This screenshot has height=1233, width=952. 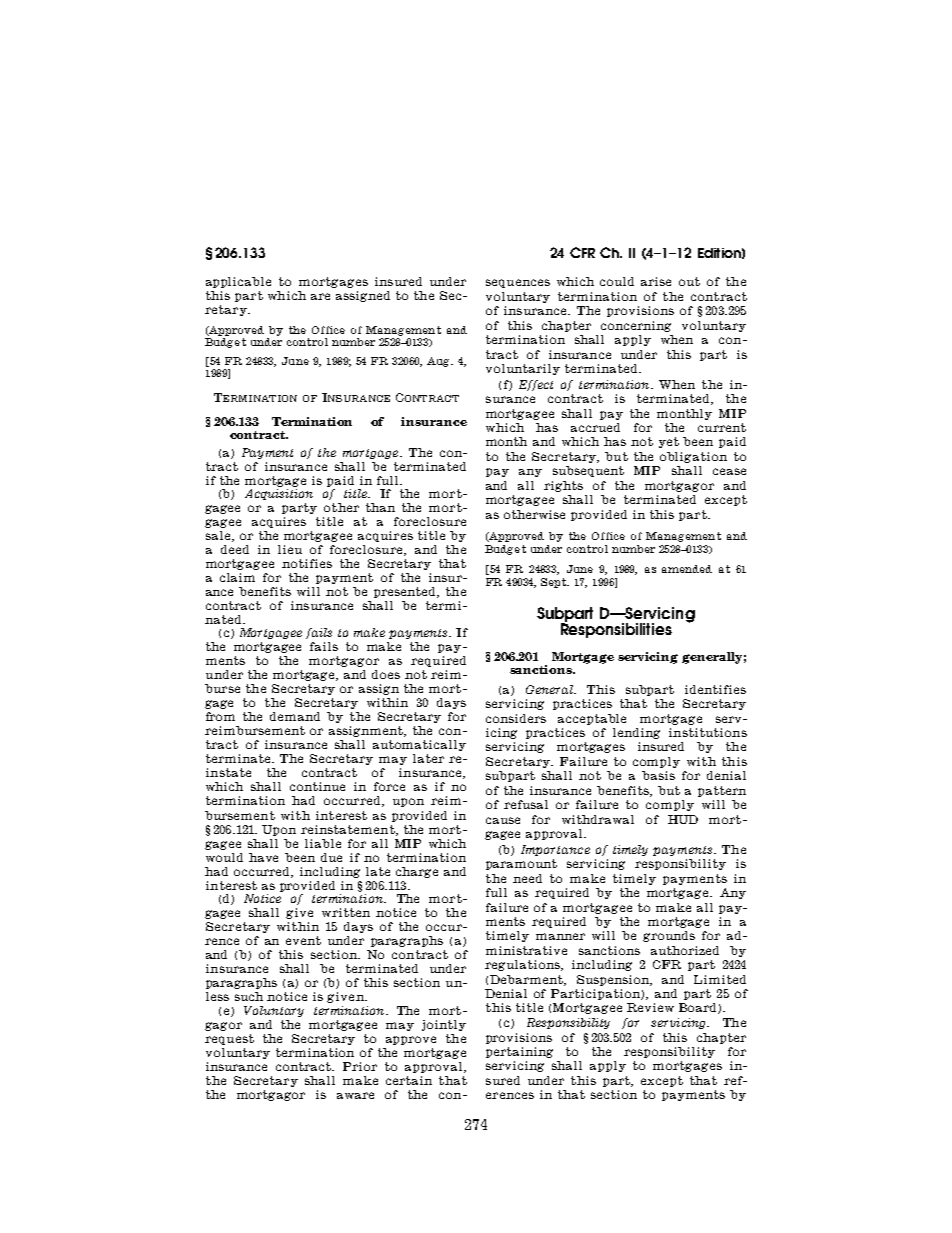 I want to click on rights, so click(x=563, y=486).
